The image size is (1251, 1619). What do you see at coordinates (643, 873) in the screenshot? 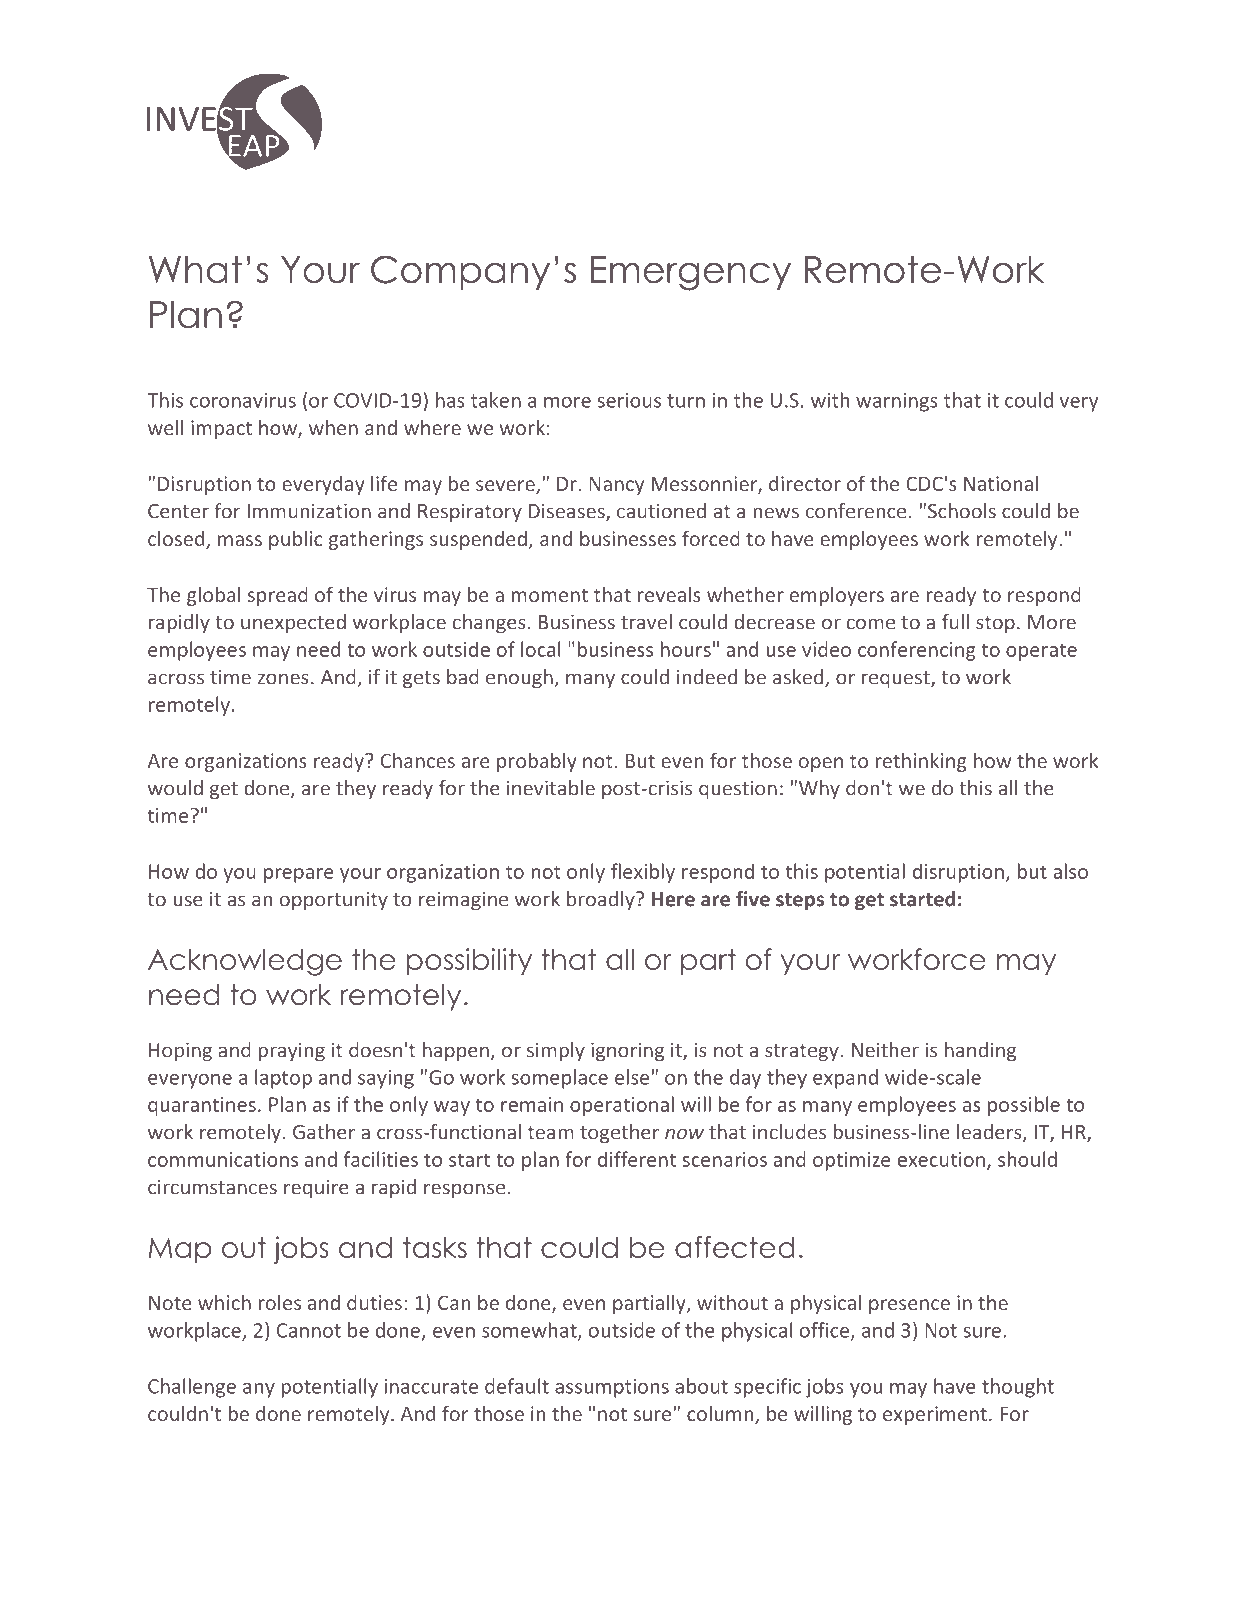
I see `flexibly` at bounding box center [643, 873].
